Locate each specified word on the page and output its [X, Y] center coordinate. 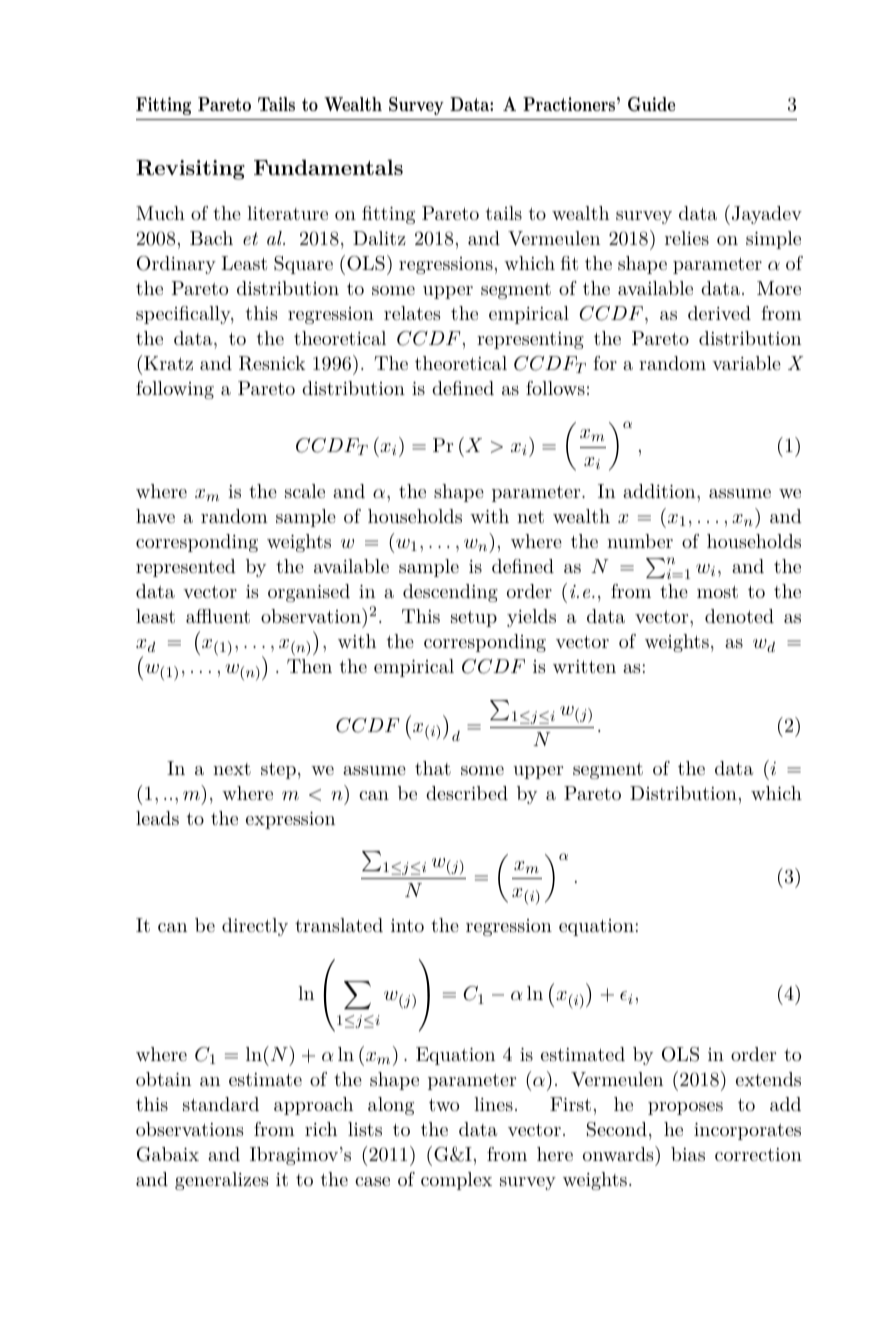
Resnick [272, 363]
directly [255, 927]
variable [746, 363]
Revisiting [190, 170]
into [407, 925]
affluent [218, 616]
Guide [651, 104]
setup [474, 619]
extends [768, 1079]
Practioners [569, 104]
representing [530, 340]
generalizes [222, 1181]
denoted [739, 616]
